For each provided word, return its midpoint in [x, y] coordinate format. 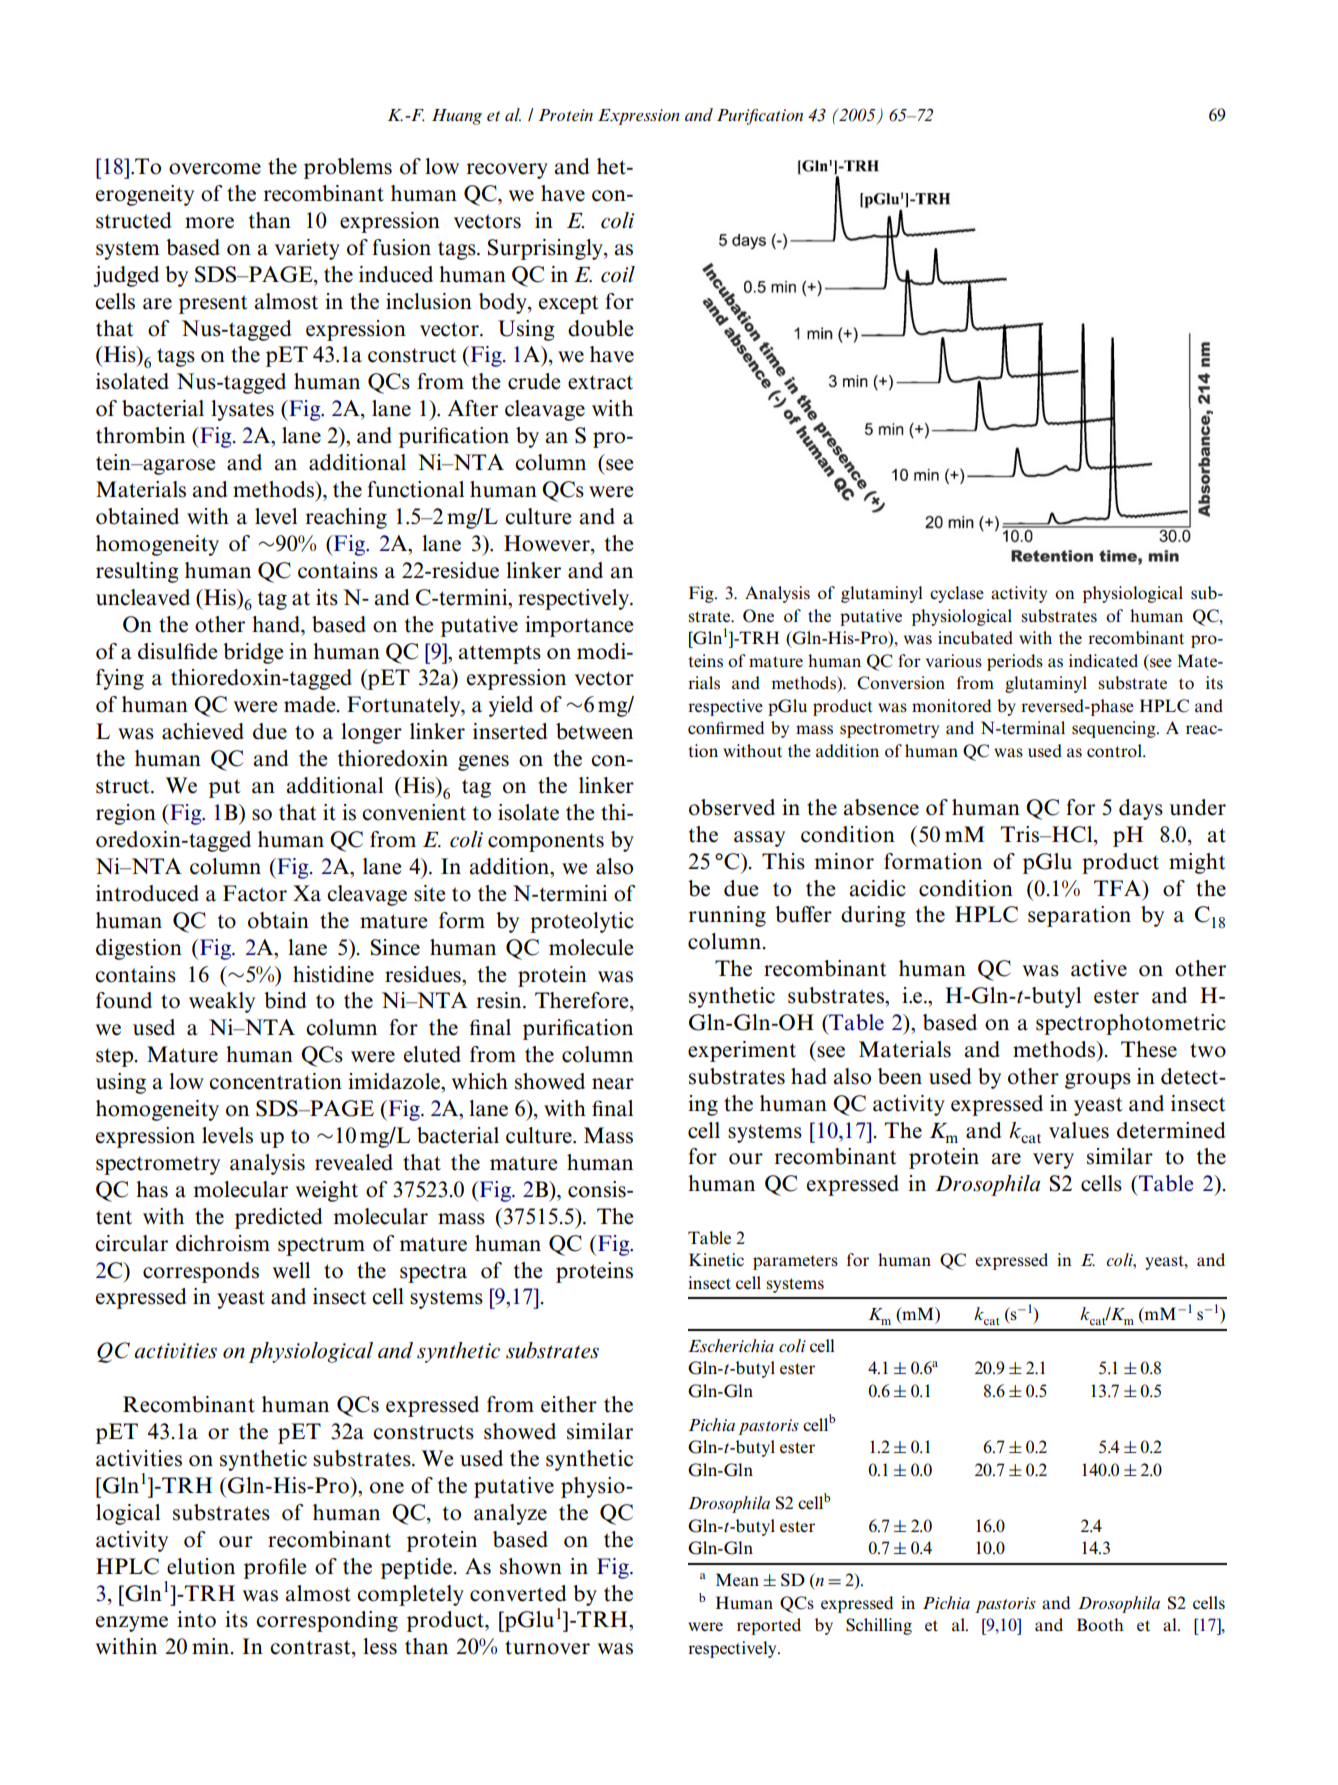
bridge [253, 653]
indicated [1103, 661]
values [1079, 1130]
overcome [215, 169]
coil [618, 274]
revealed [354, 1162]
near [613, 1084]
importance [579, 626]
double [600, 328]
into [196, 1619]
